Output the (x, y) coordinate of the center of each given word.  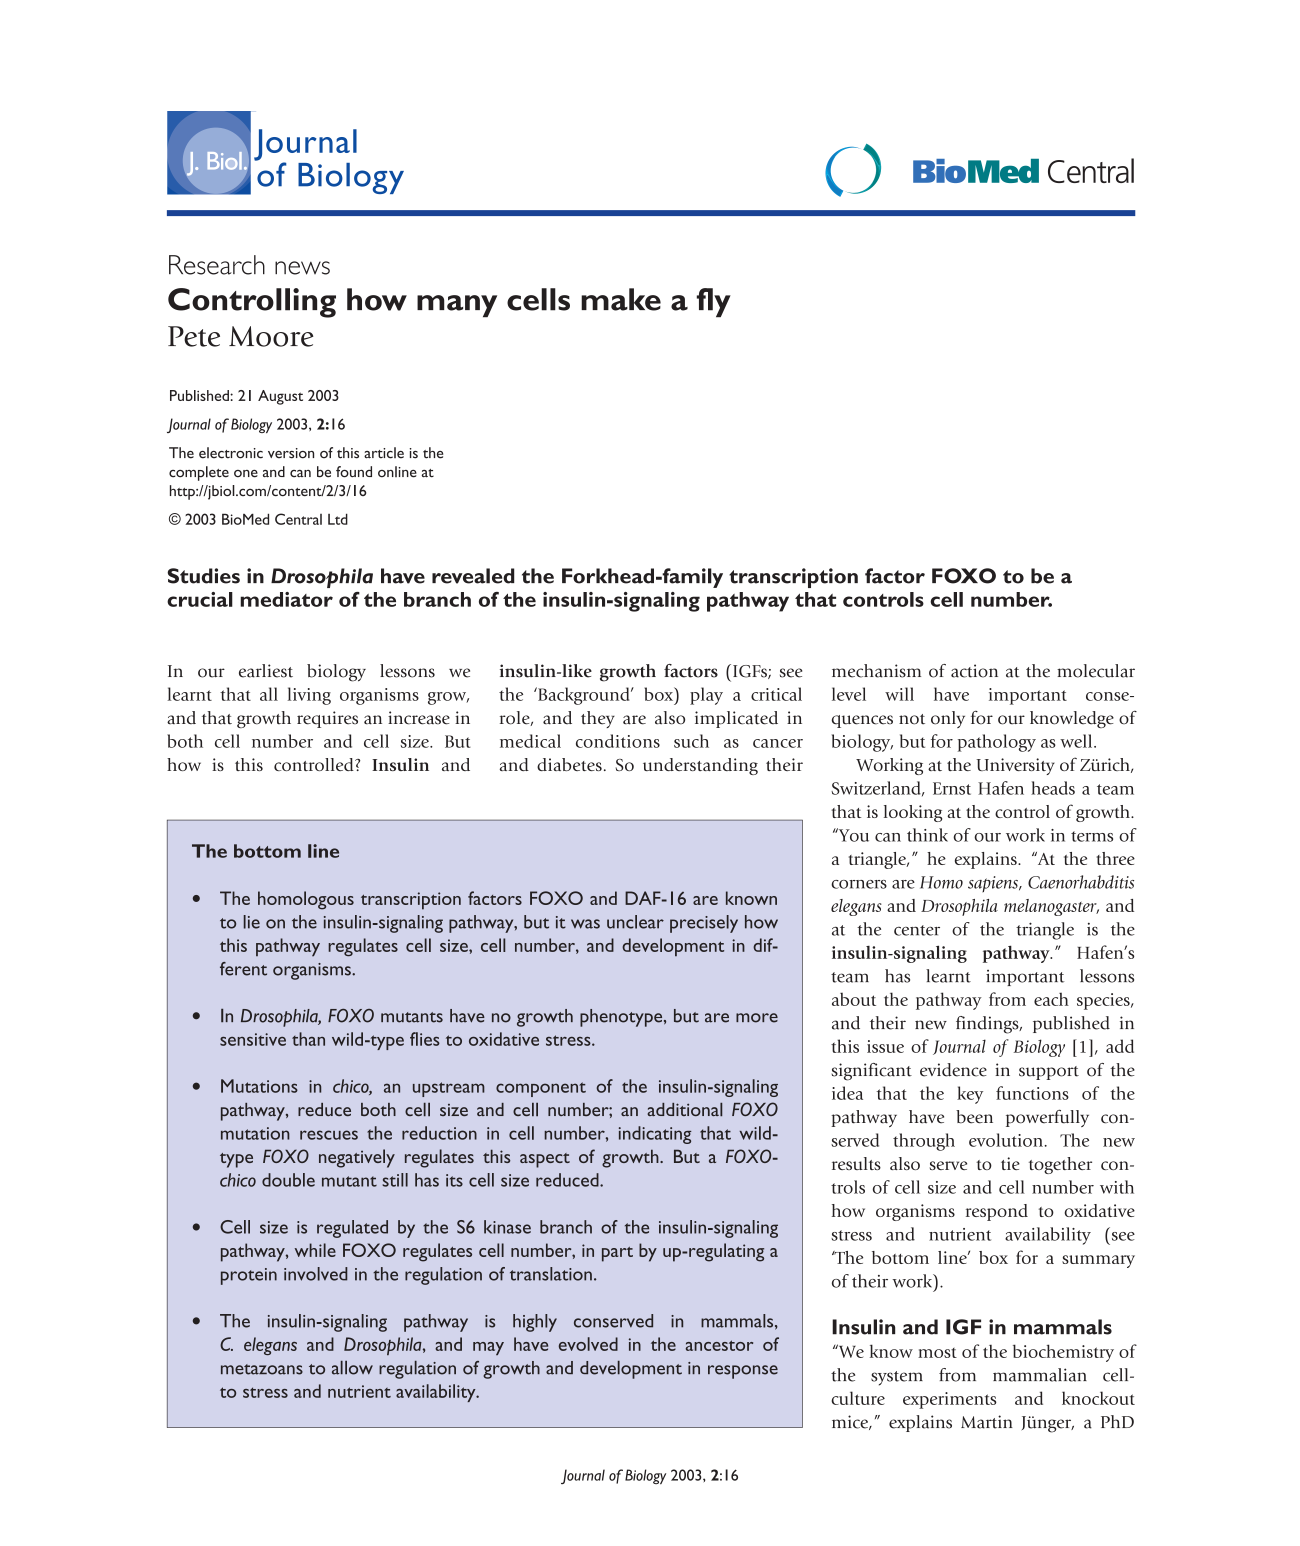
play (706, 696)
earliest (266, 671)
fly (714, 303)
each (1051, 999)
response (743, 1372)
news (302, 268)
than (308, 1039)
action (974, 671)
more (757, 1018)
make (621, 299)
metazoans (262, 1369)
